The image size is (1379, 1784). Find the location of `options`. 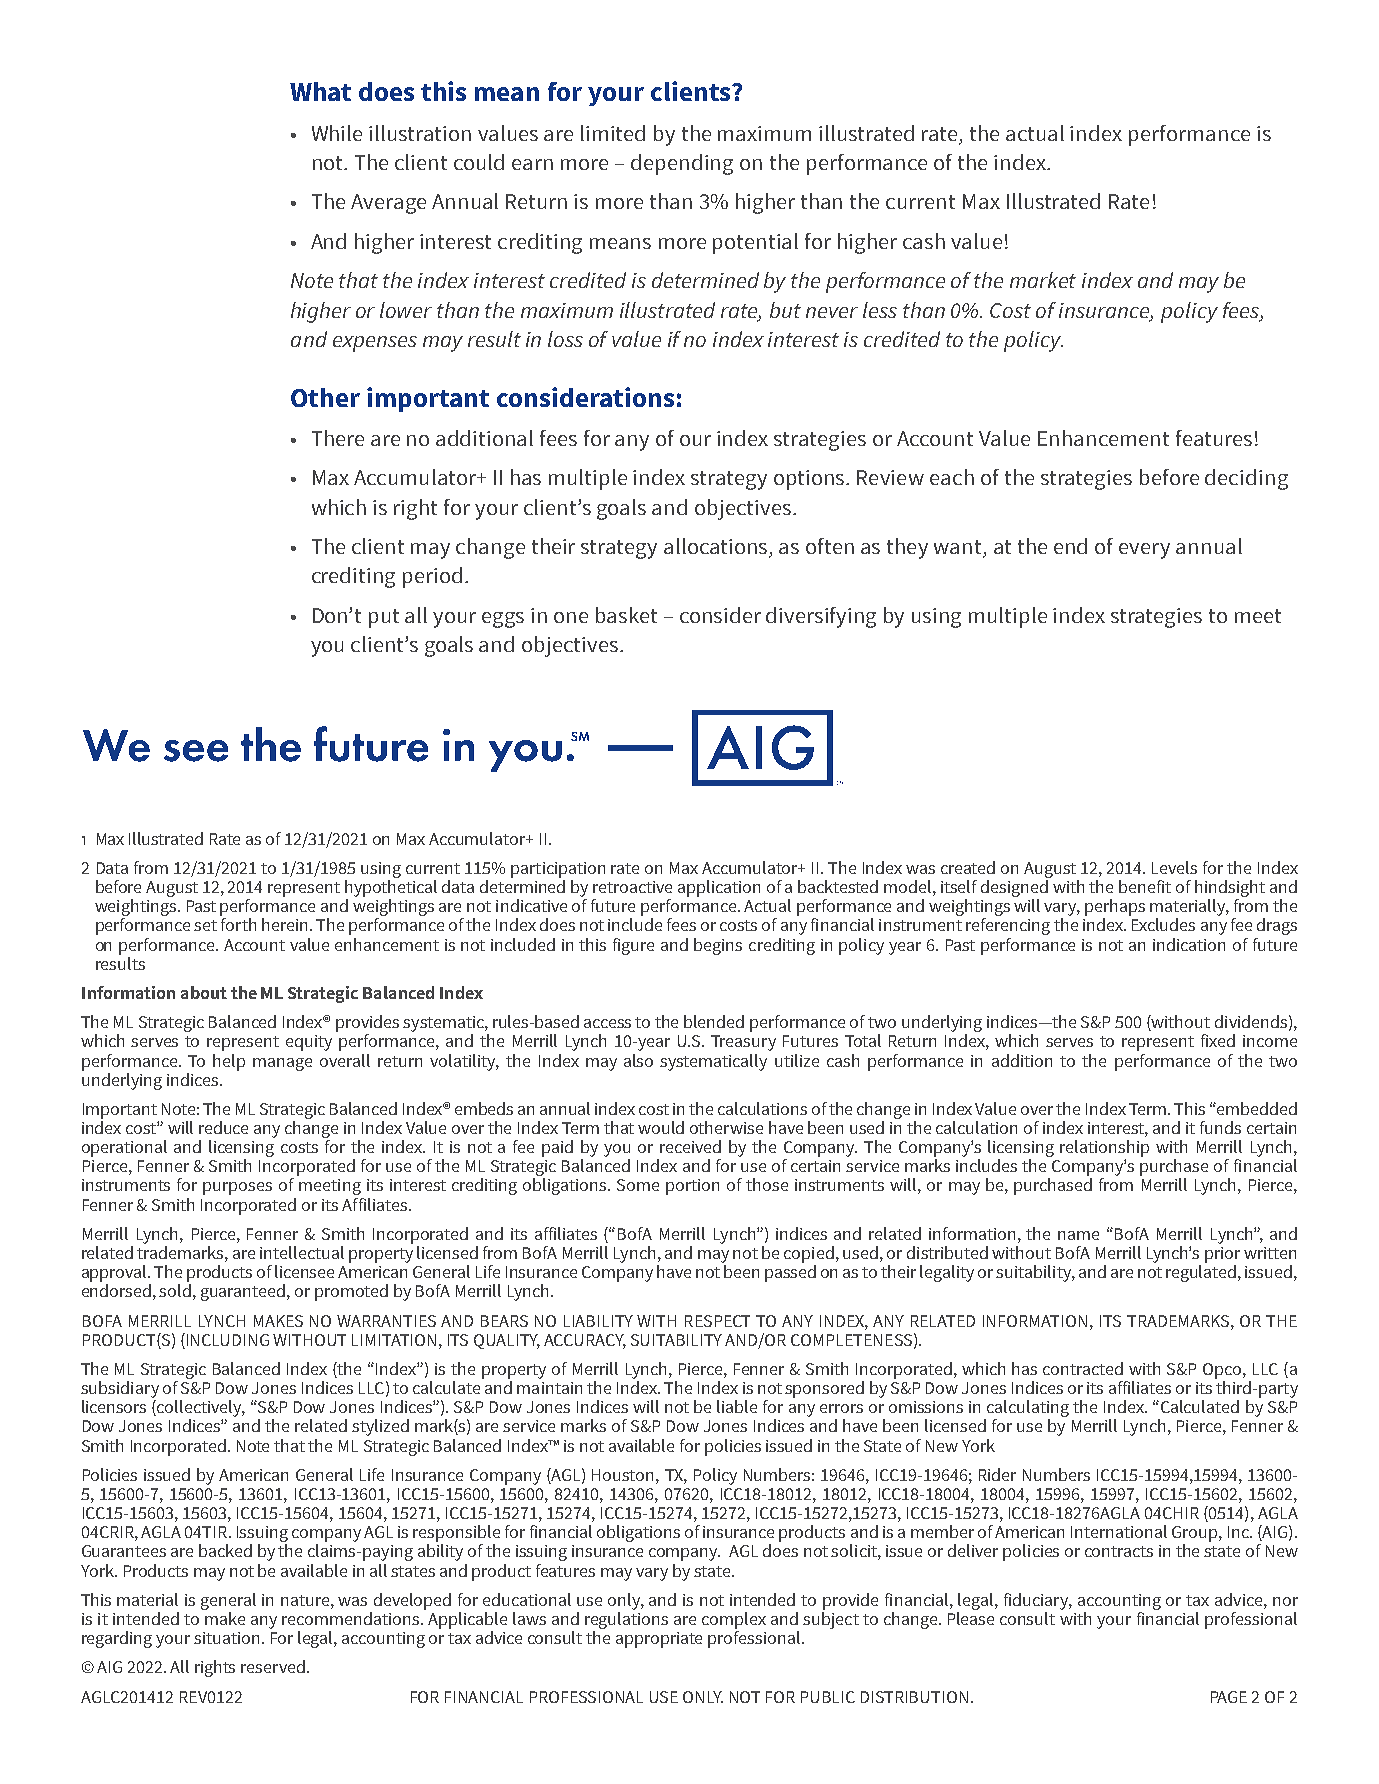

options is located at coordinates (810, 480).
